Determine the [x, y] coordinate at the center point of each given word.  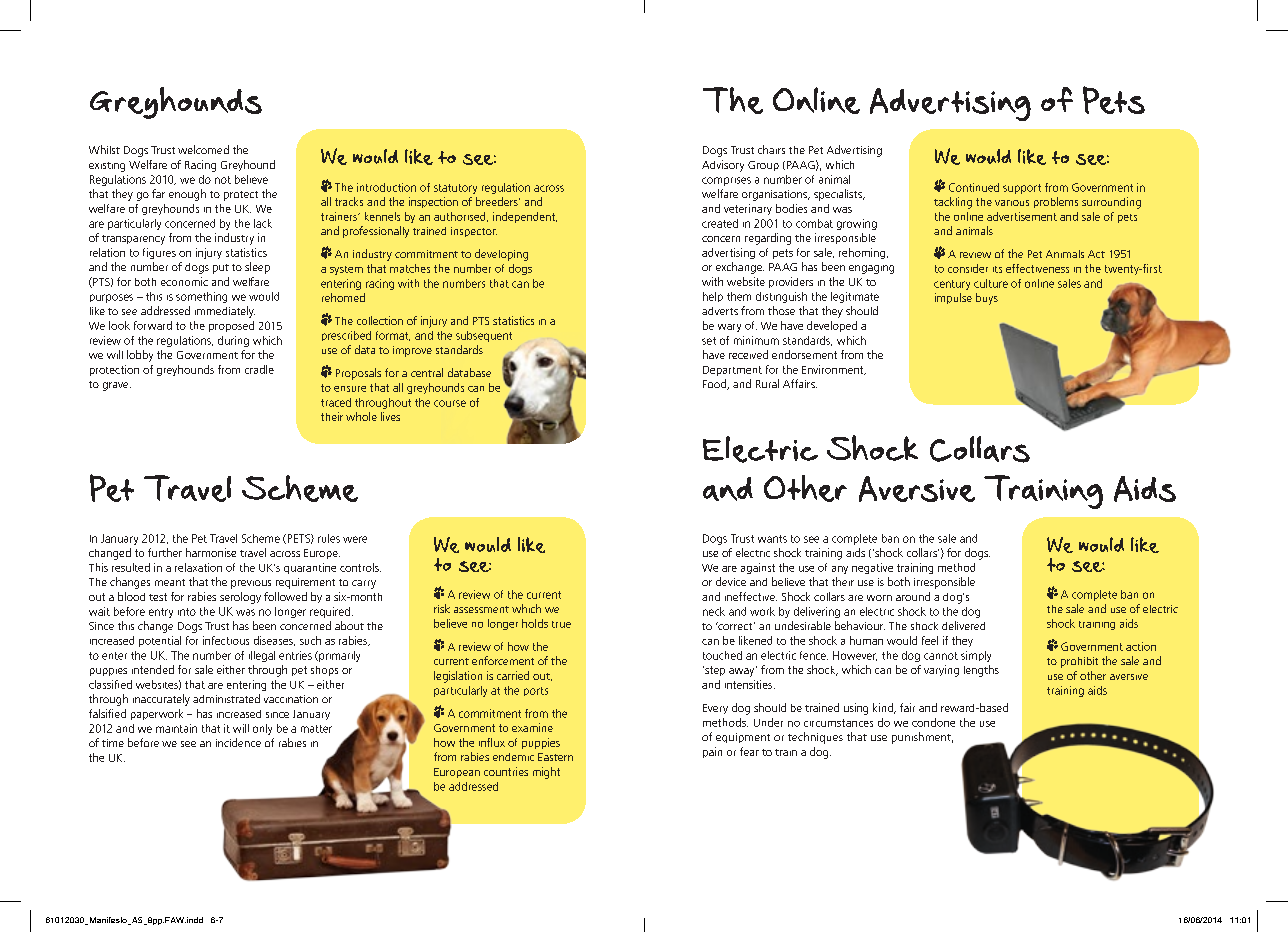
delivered [963, 625]
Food [716, 384]
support [1022, 189]
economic [184, 281]
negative [872, 568]
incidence [238, 742]
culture [991, 283]
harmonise [211, 552]
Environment [834, 370]
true [561, 624]
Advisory [723, 166]
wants [772, 539]
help [713, 297]
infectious [226, 640]
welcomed [203, 149]
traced [336, 402]
